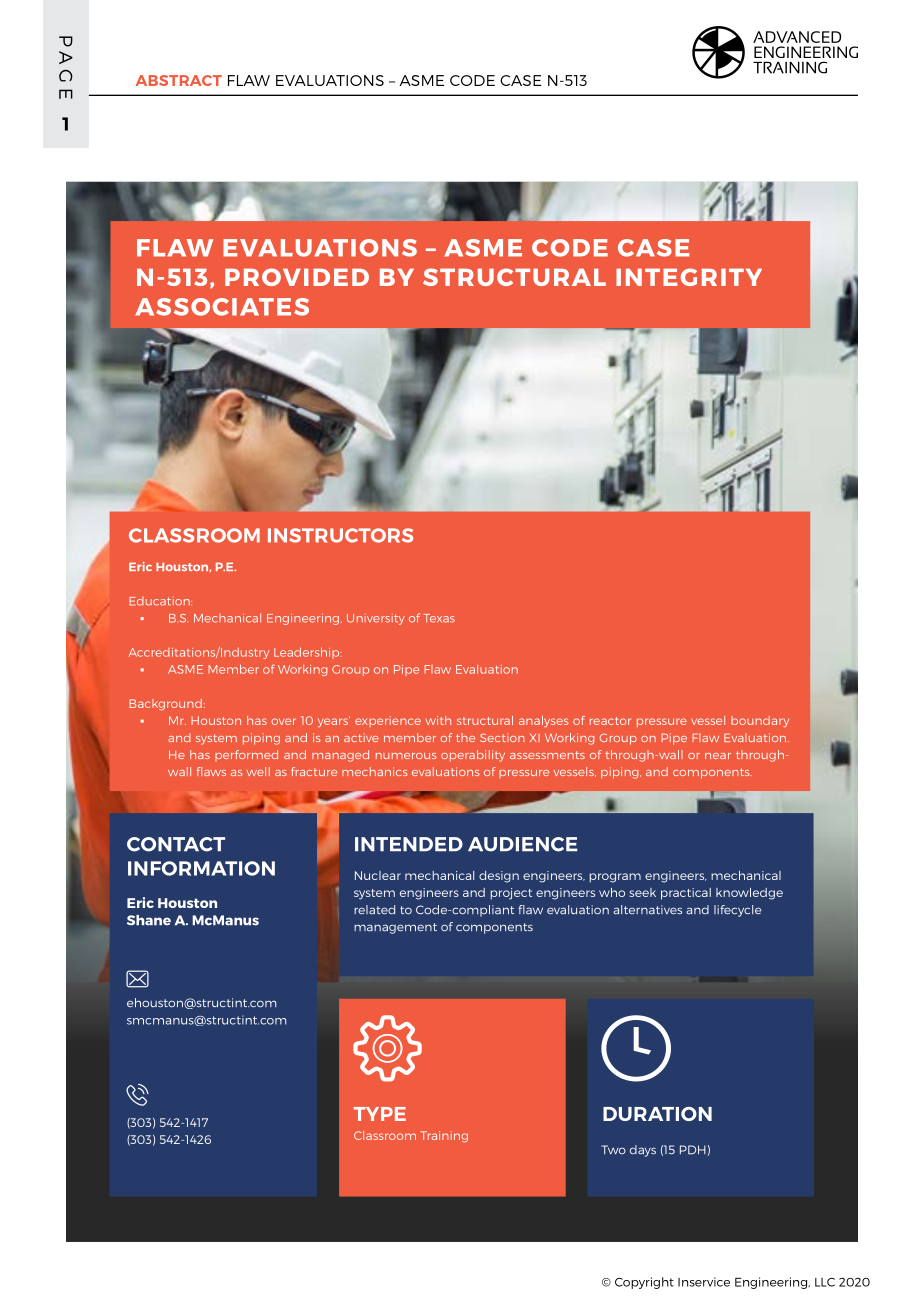 The image size is (924, 1308). Describe the element at coordinates (380, 1114) in the page. I see `TYPE` at that location.
